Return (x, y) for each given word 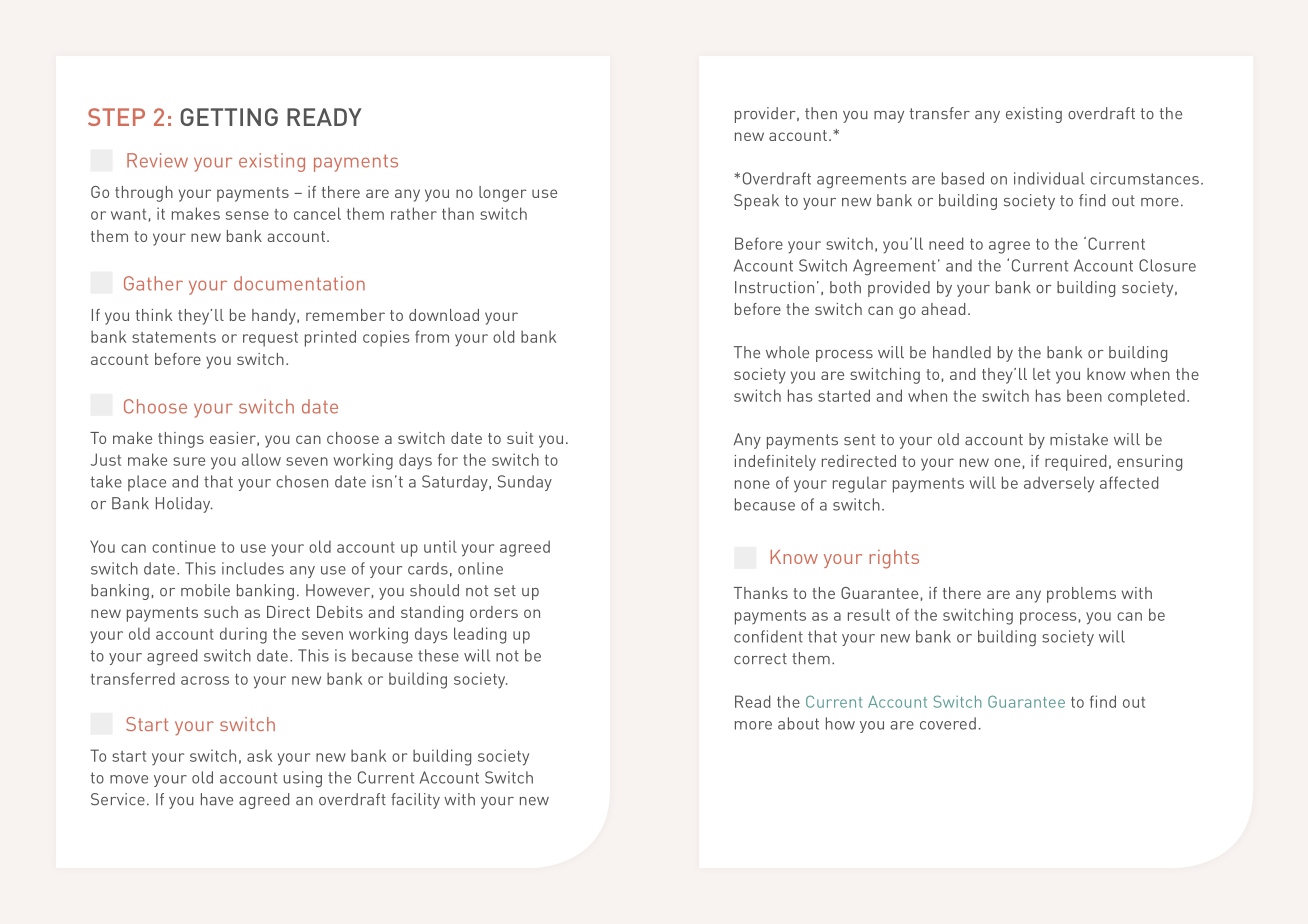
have (217, 799)
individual (1049, 178)
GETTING (229, 117)
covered (948, 723)
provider (766, 115)
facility (415, 801)
